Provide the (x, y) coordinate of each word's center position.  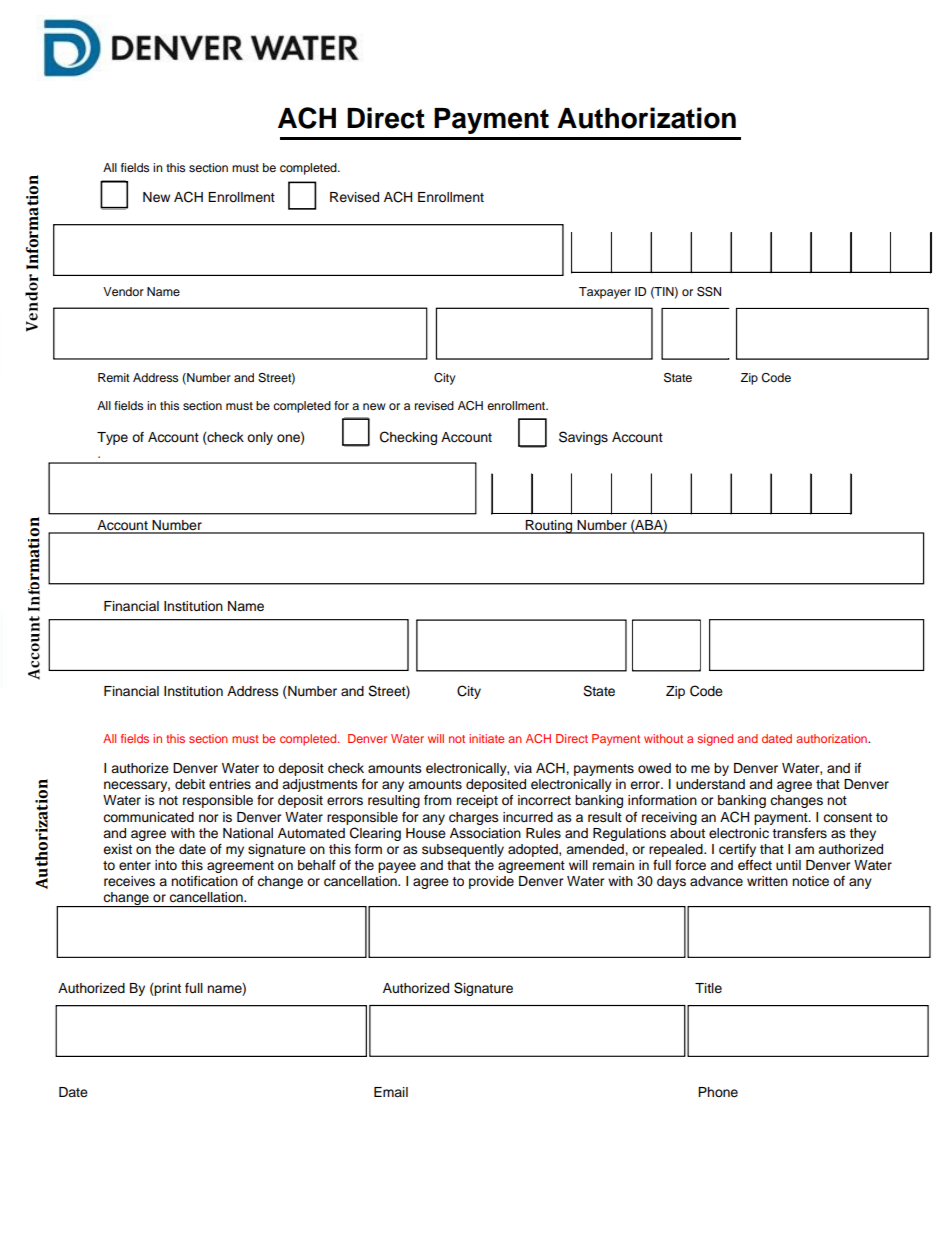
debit (190, 784)
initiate (486, 738)
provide (491, 882)
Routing (549, 527)
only (260, 438)
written (767, 881)
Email (391, 1092)
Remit (114, 377)
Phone (718, 1092)
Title (708, 988)
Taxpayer (605, 293)
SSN (709, 292)
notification (204, 881)
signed (715, 740)
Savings (583, 438)
